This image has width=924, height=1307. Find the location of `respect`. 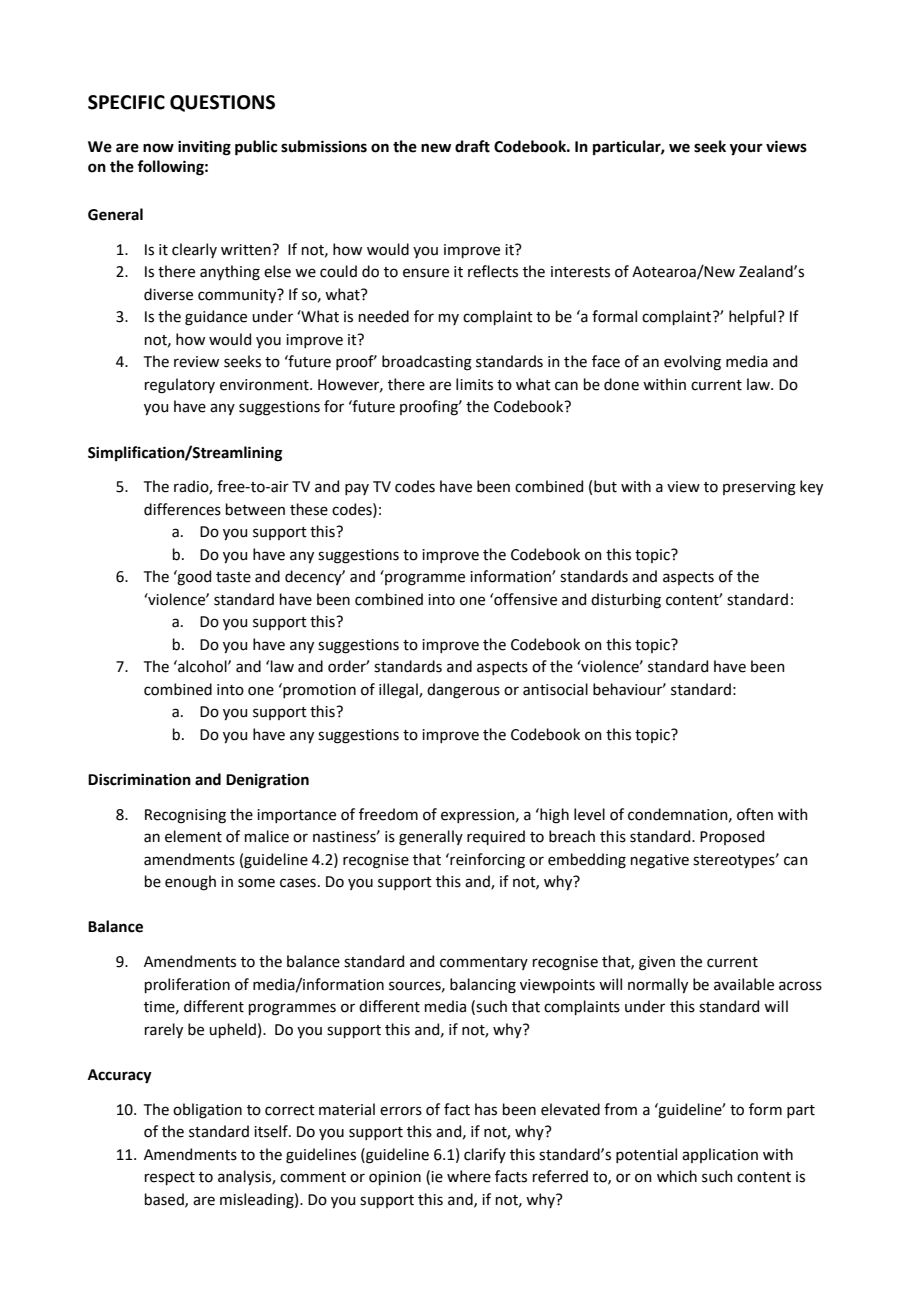

respect is located at coordinates (170, 1178).
